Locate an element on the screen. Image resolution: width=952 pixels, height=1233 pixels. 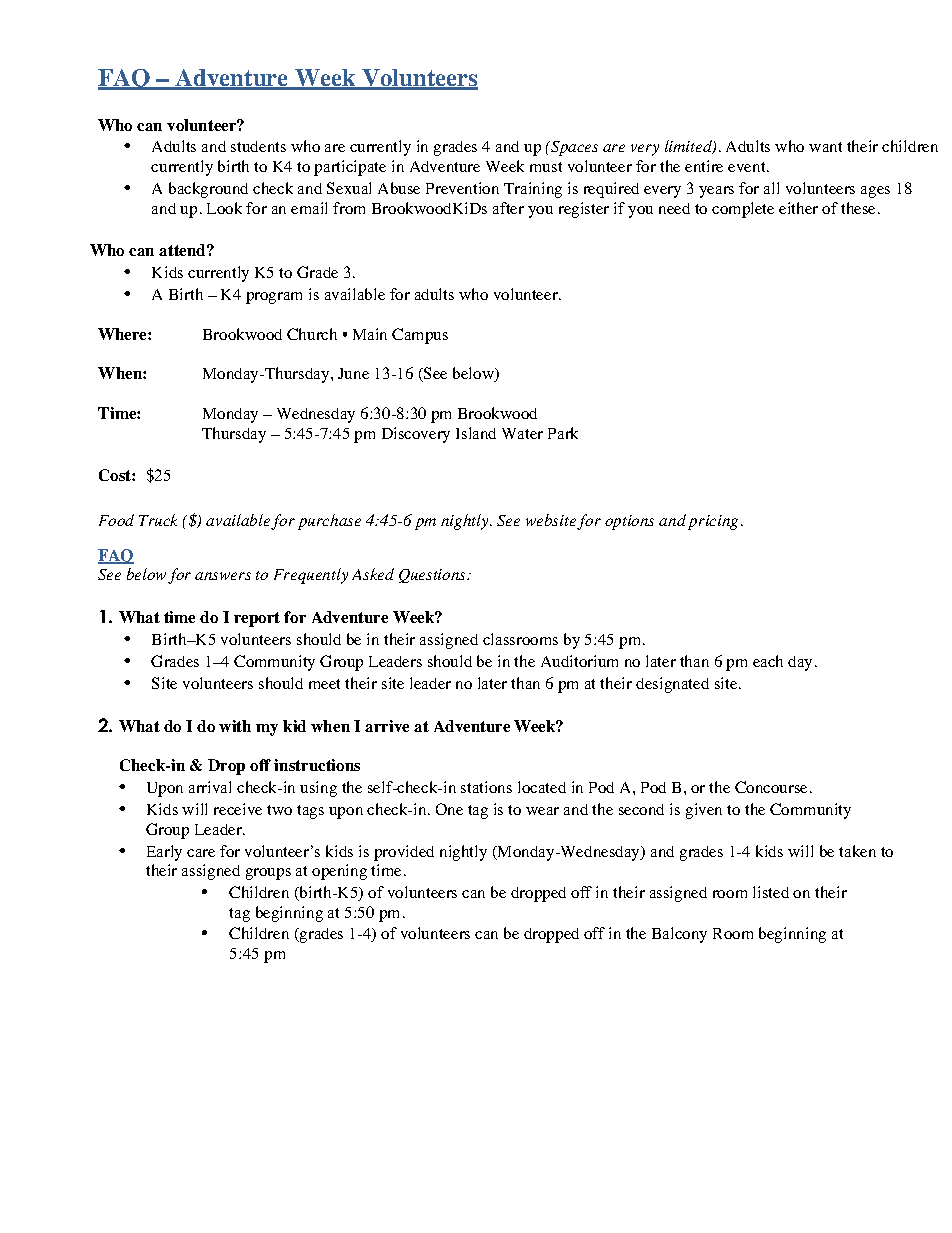
provided is located at coordinates (404, 853).
